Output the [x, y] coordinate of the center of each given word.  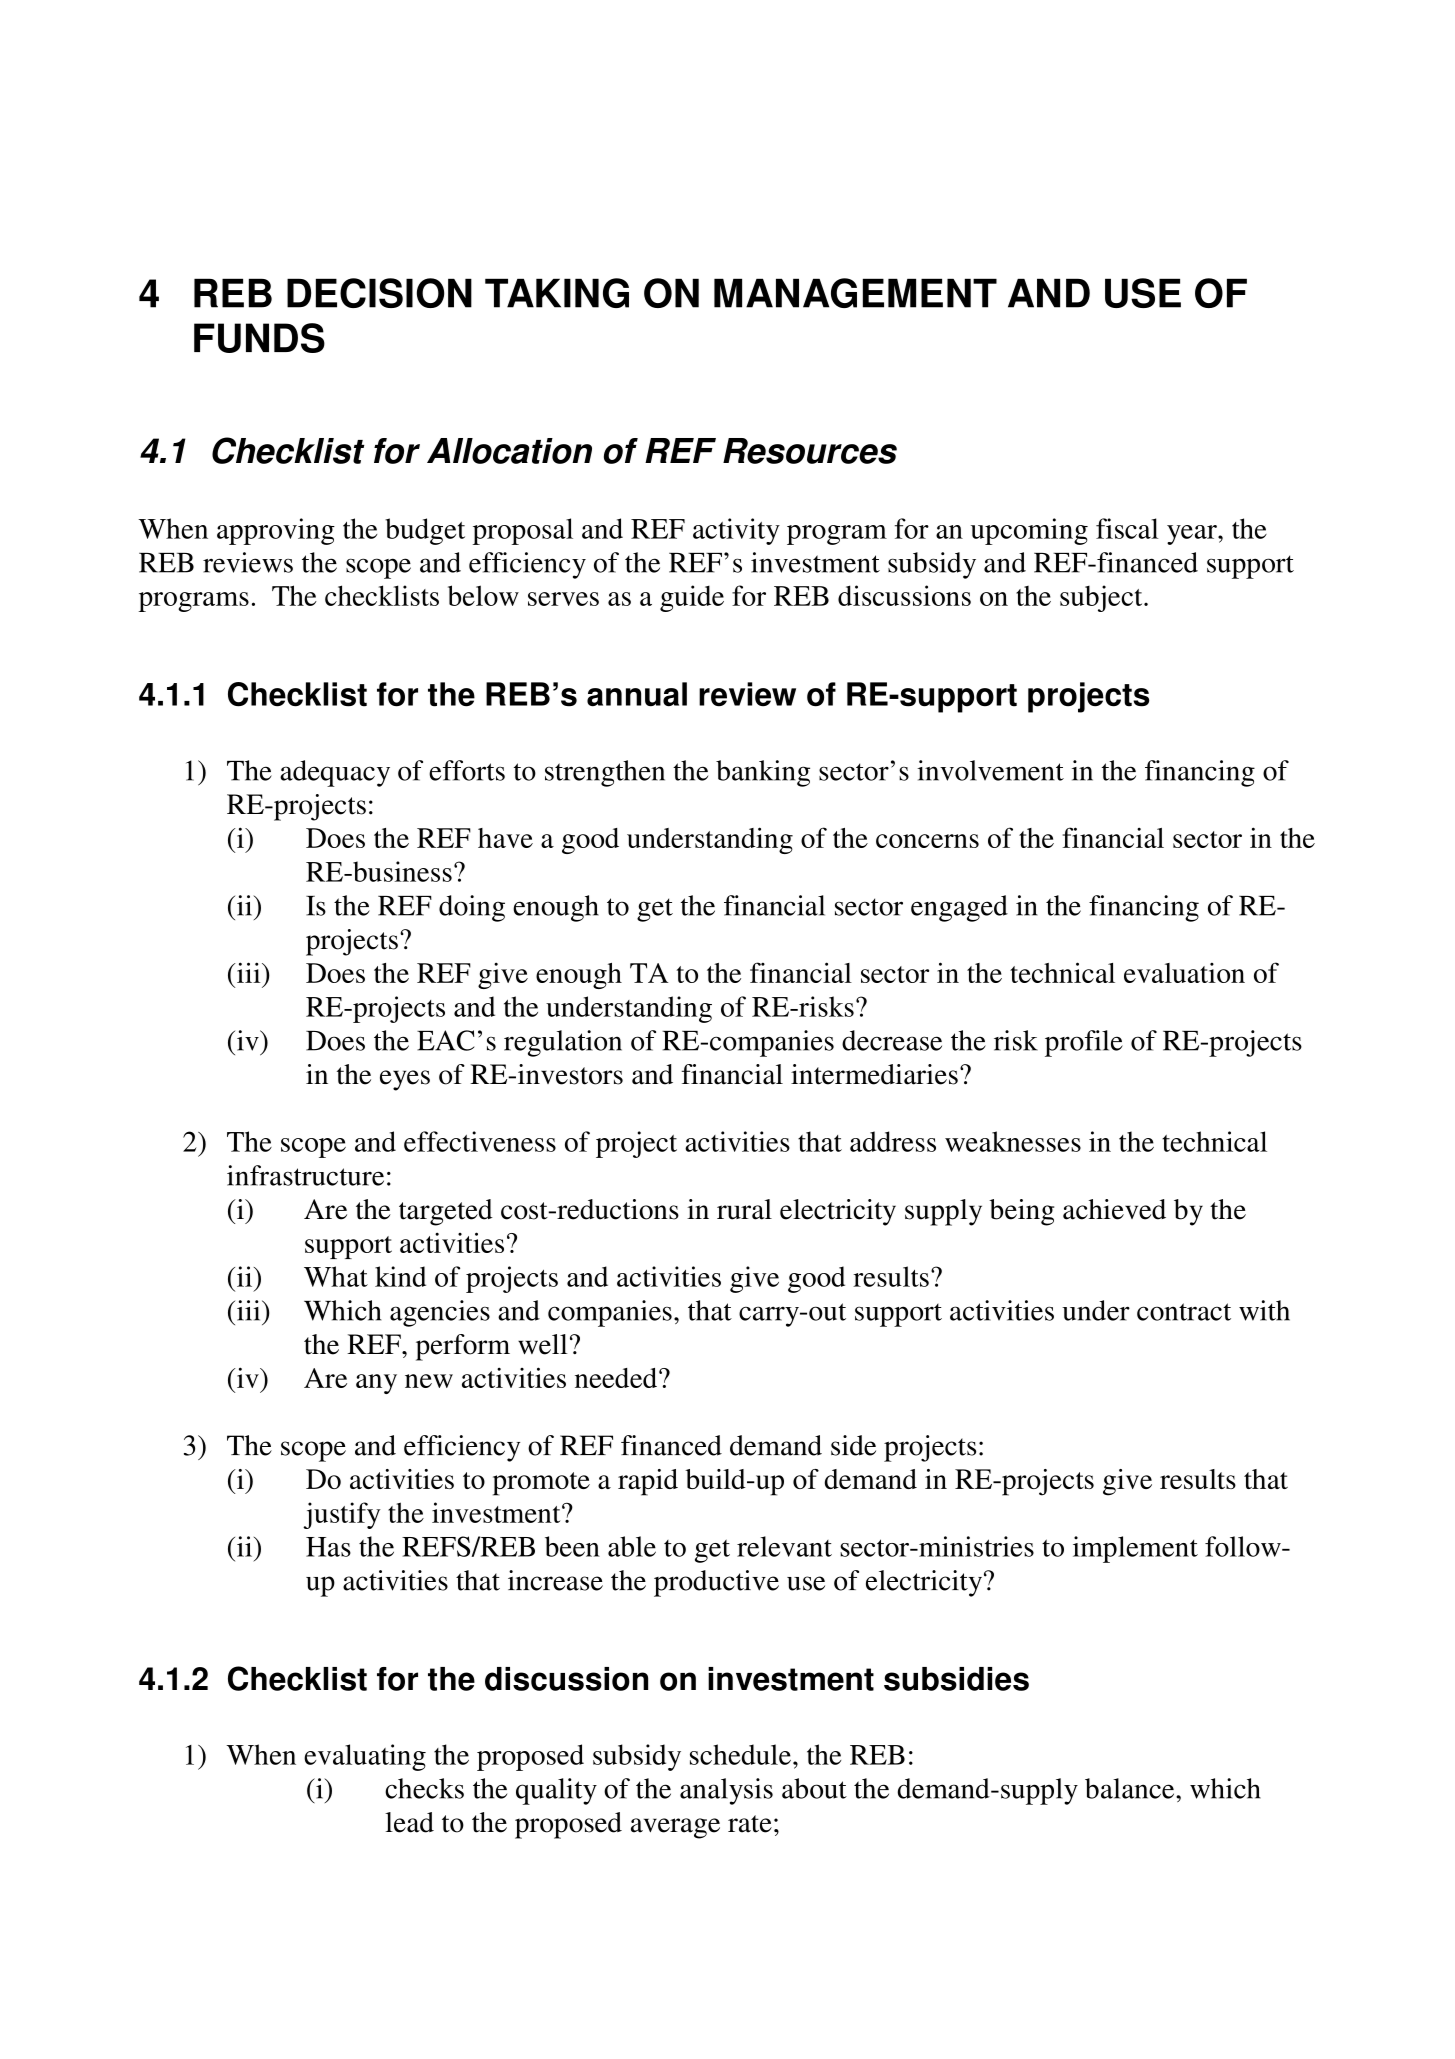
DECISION [379, 293]
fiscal [1127, 528]
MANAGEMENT [855, 293]
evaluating [365, 1757]
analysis [726, 1791]
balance [1131, 1788]
